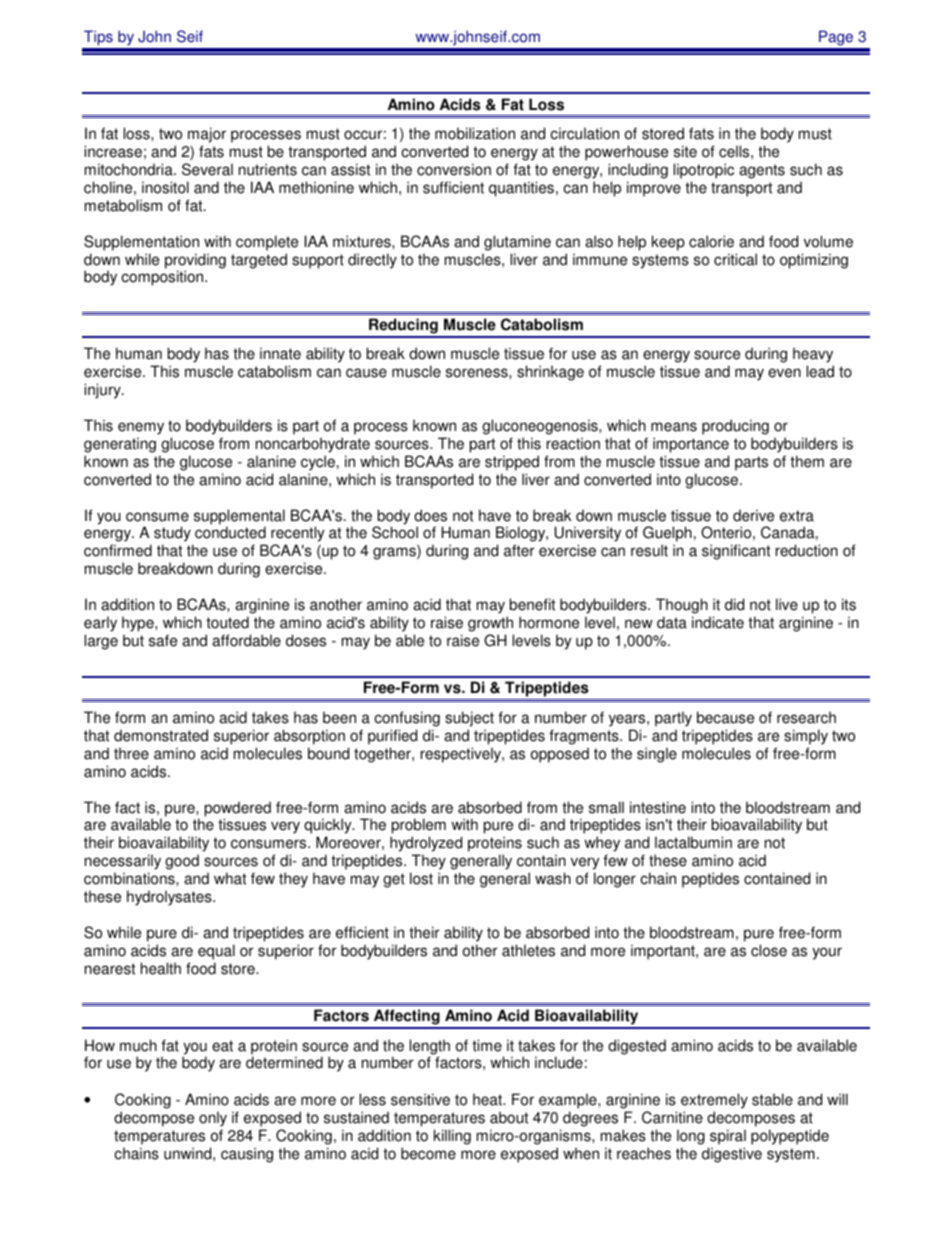  Describe the element at coordinates (762, 171) in the screenshot. I see `agents` at that location.
